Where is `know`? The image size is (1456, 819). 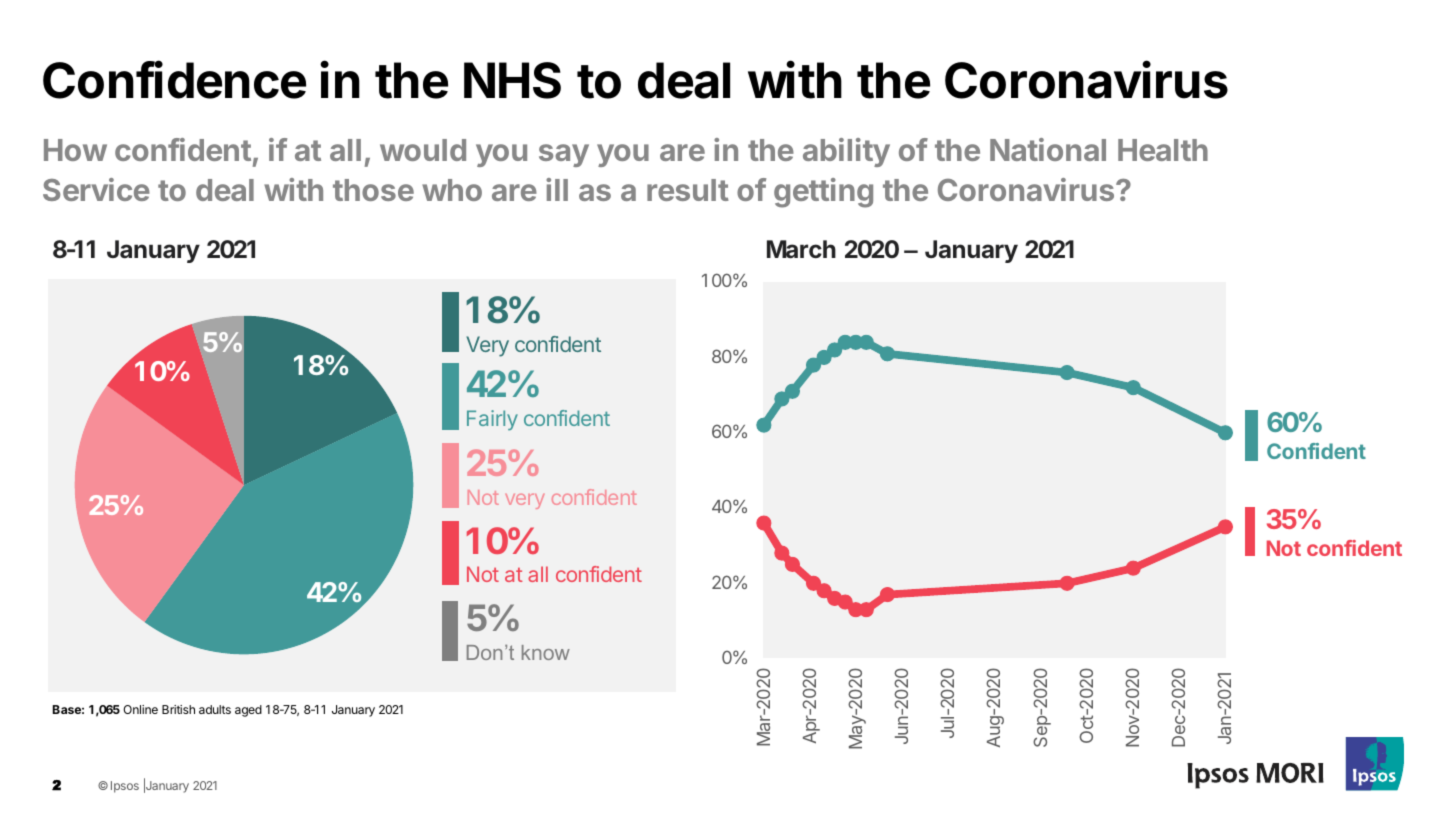
know is located at coordinates (546, 652).
